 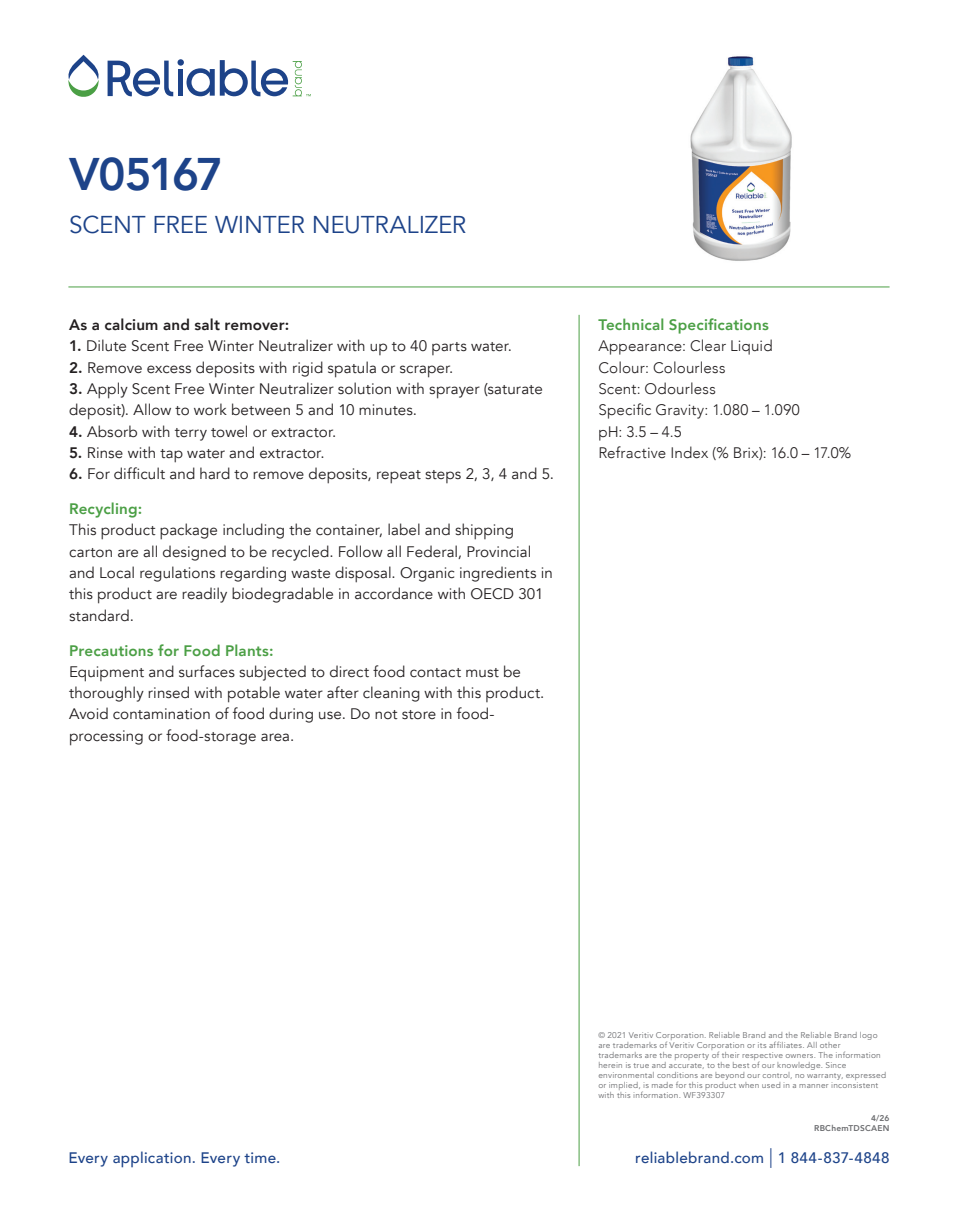 What do you see at coordinates (419, 715) in the screenshot?
I see `store` at bounding box center [419, 715].
